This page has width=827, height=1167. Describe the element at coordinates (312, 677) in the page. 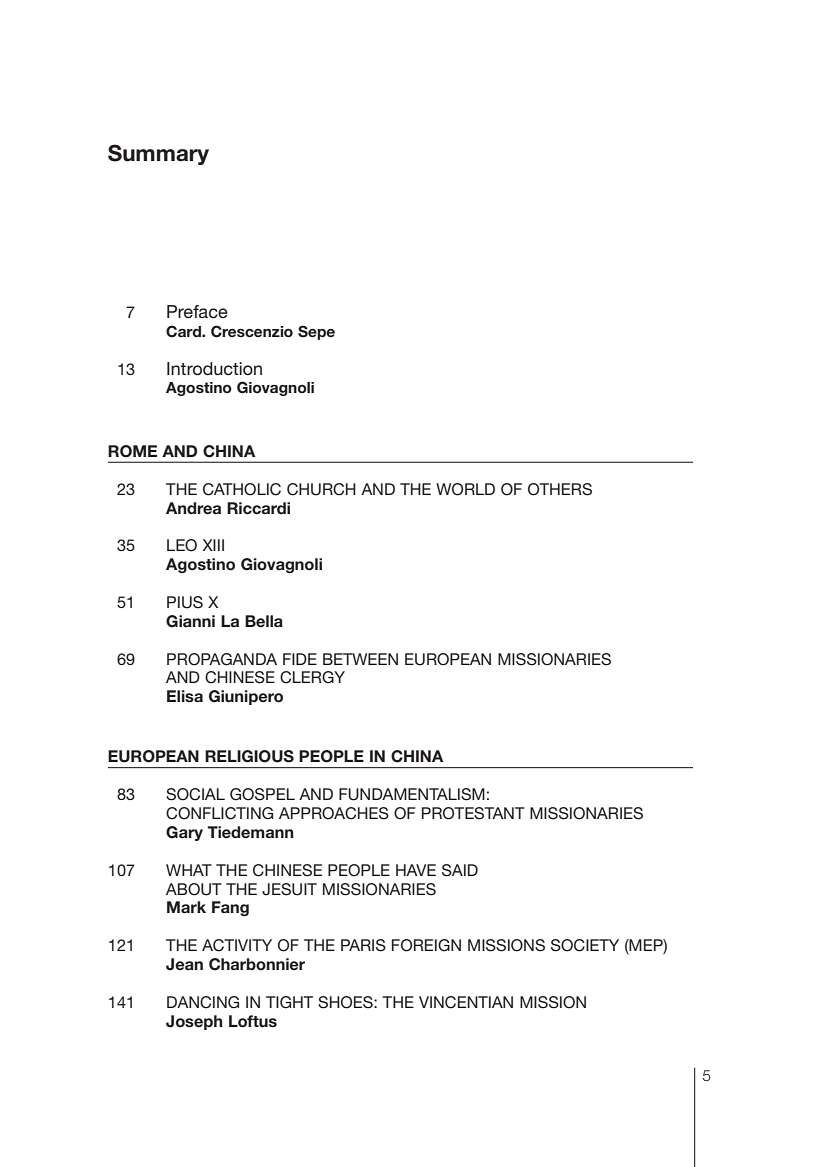

I see `CLERGY` at that location.
